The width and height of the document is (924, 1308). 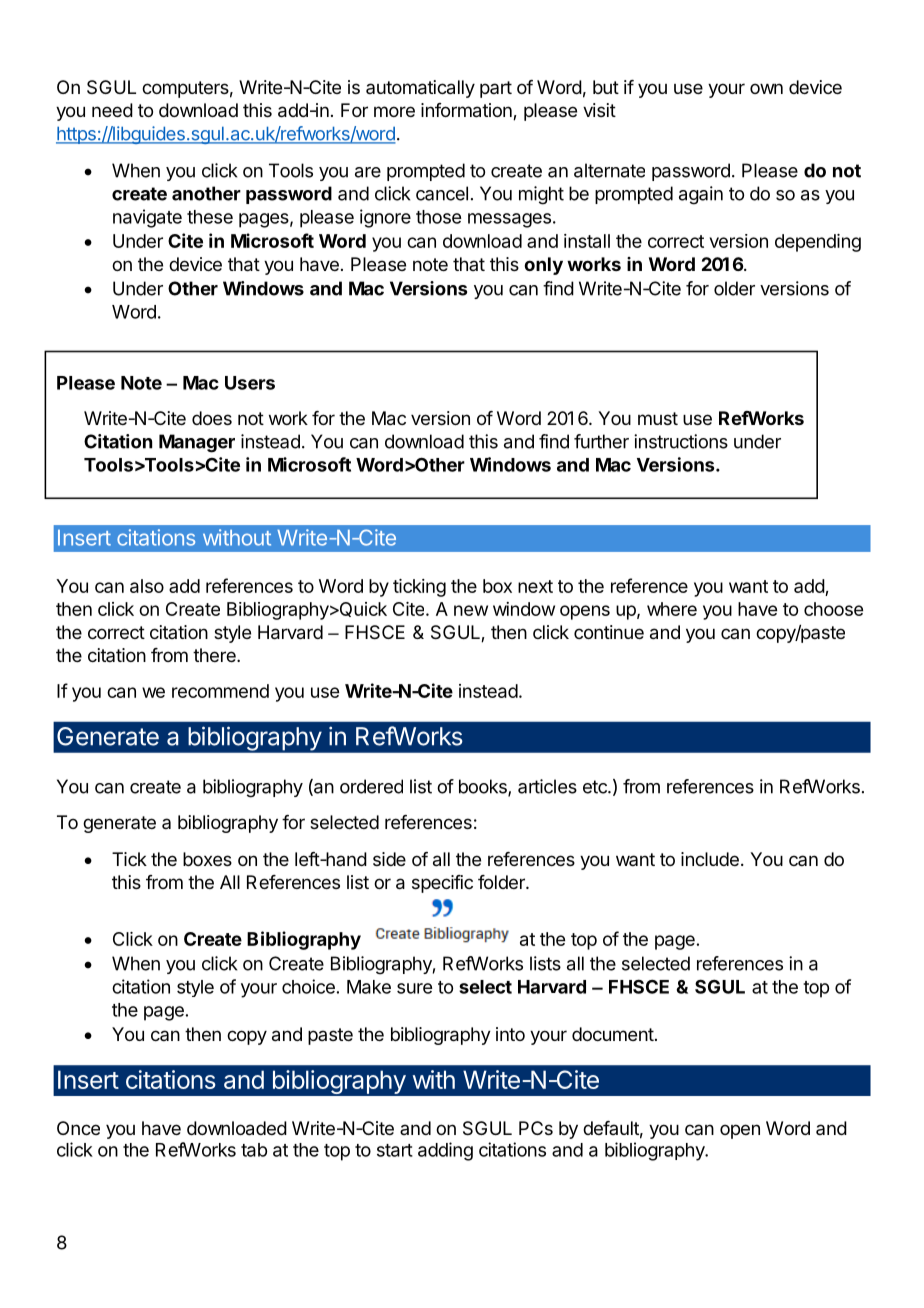 I want to click on document, so click(x=613, y=1034).
